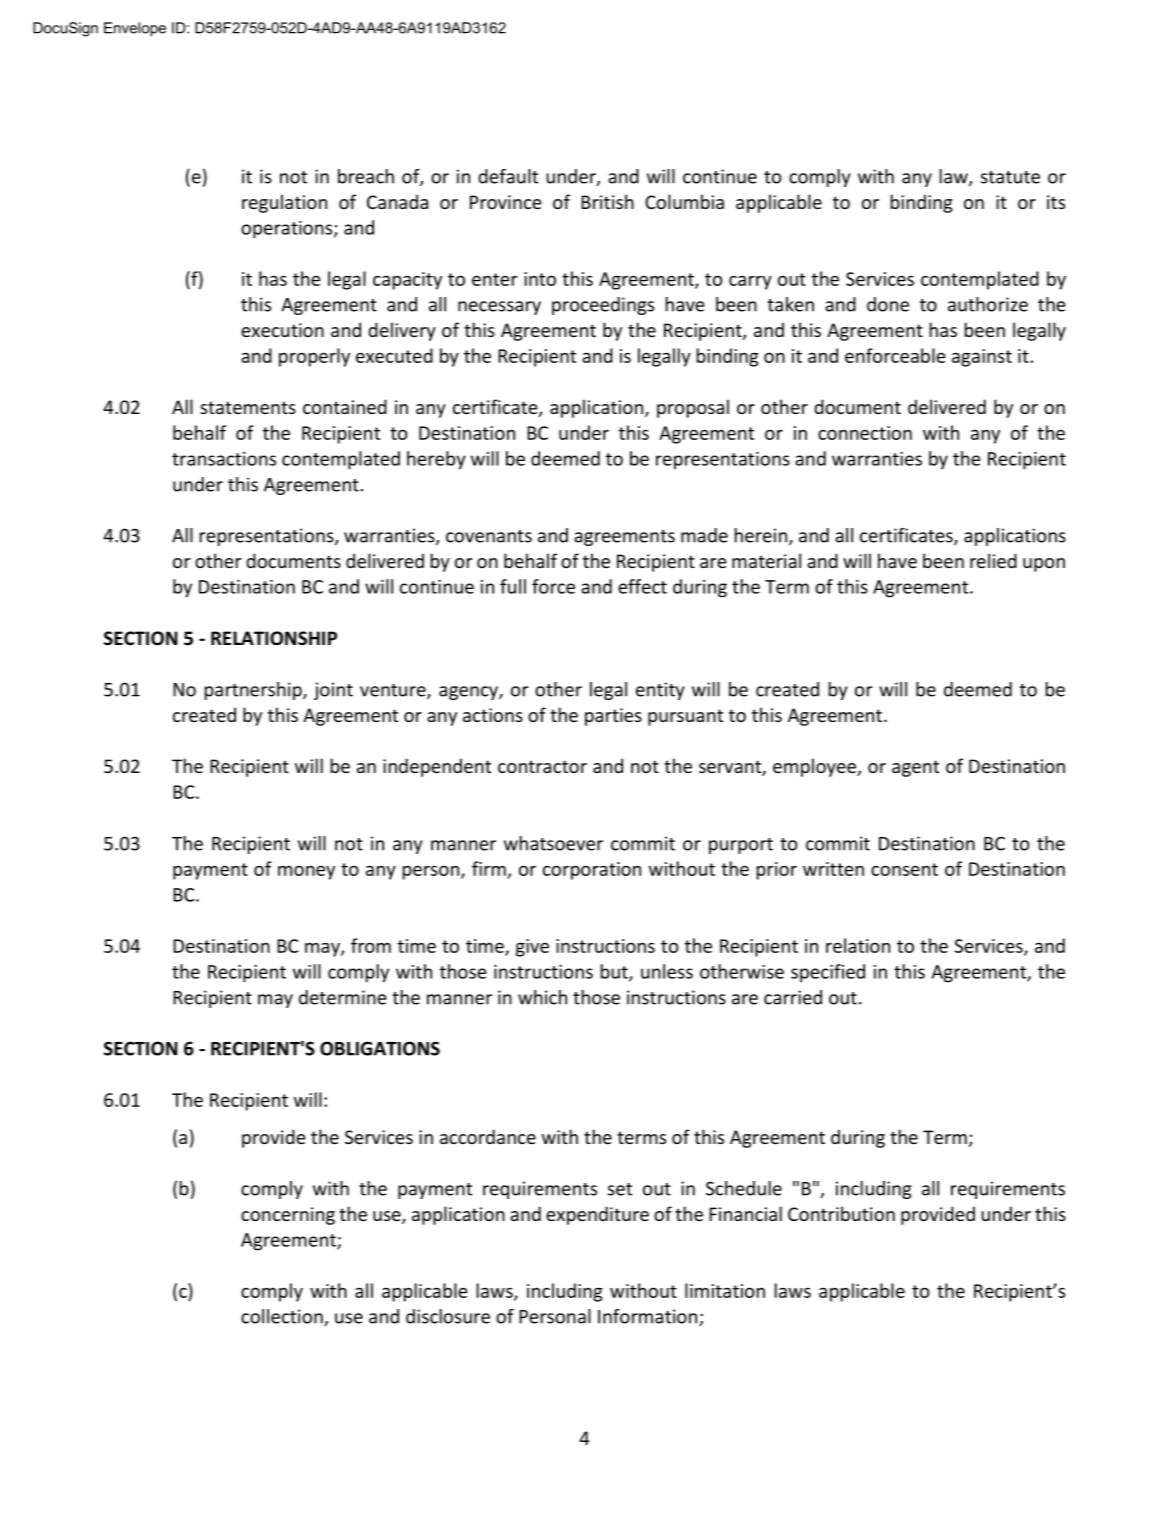 The width and height of the screenshot is (1169, 1513). Describe the element at coordinates (915, 768) in the screenshot. I see `agent` at that location.
